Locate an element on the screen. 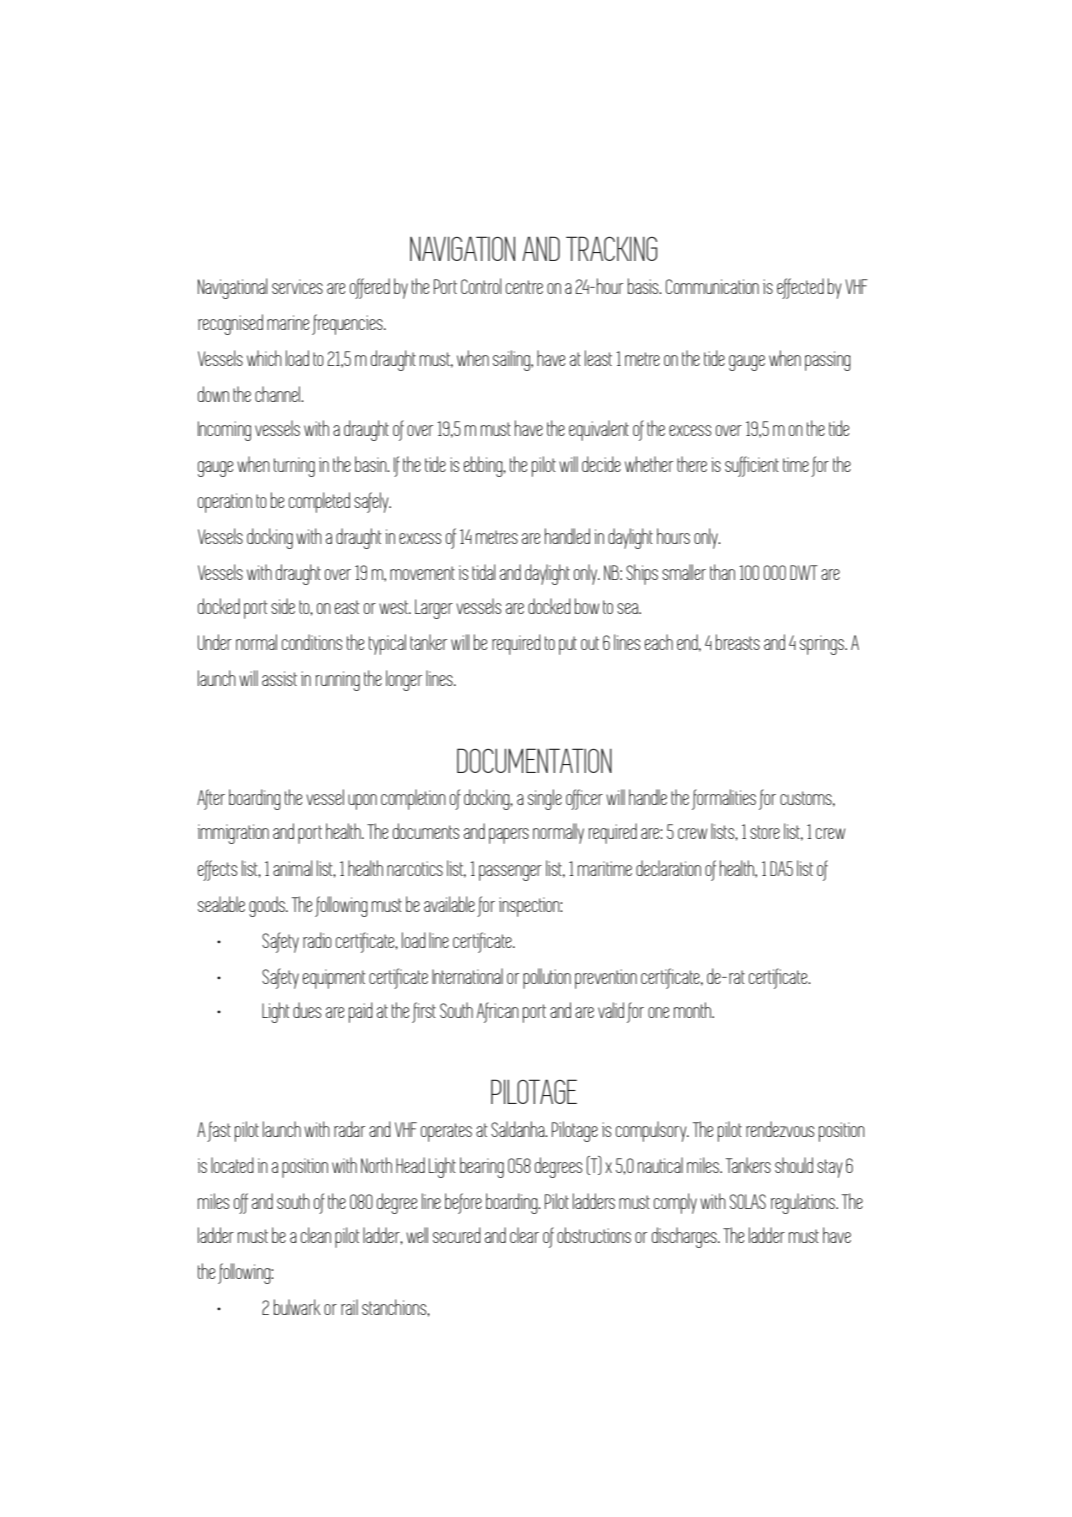 This screenshot has width=1072, height=1517. month is located at coordinates (693, 1010).
